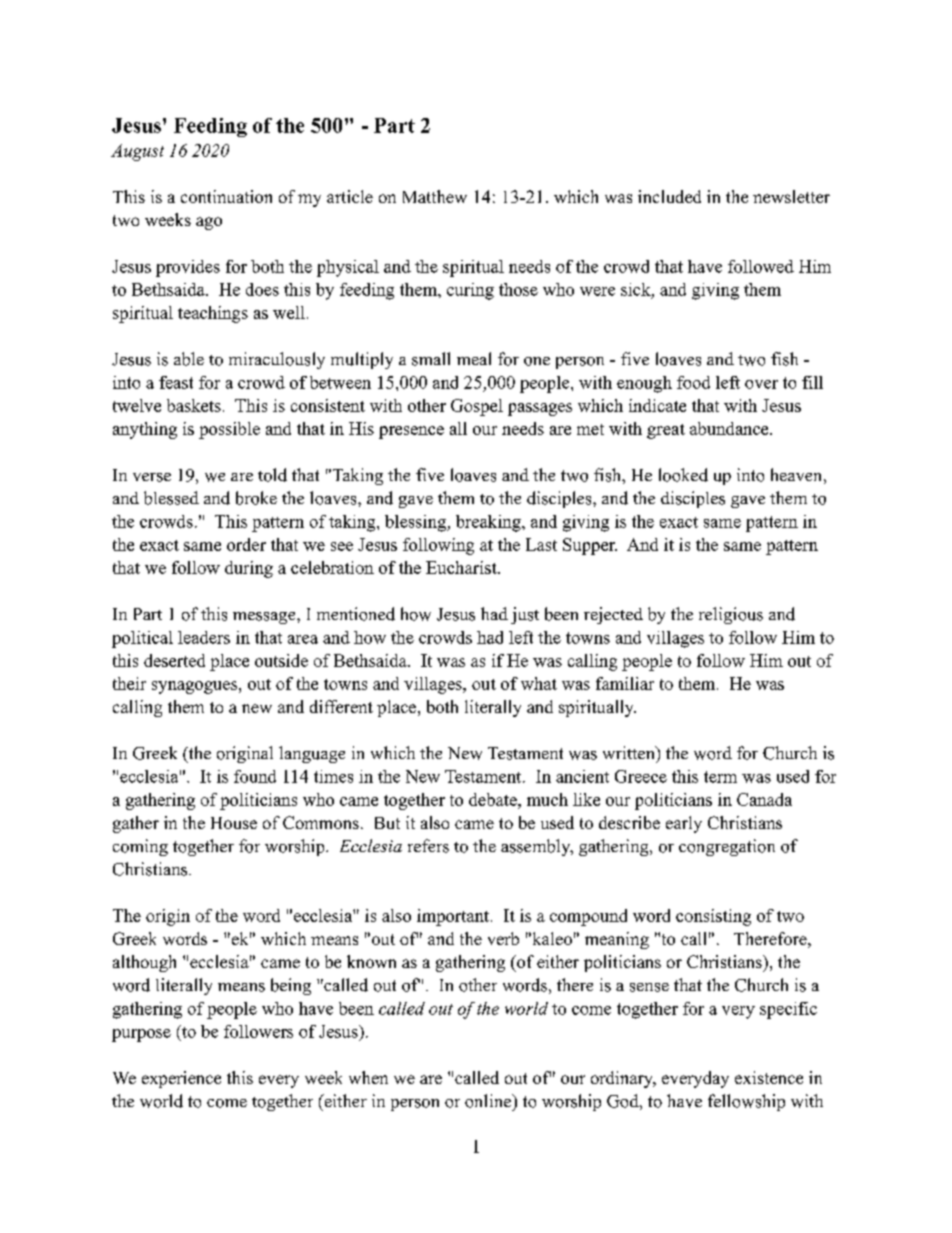 This screenshot has height=1233, width=952. I want to click on Matthew, so click(435, 196).
